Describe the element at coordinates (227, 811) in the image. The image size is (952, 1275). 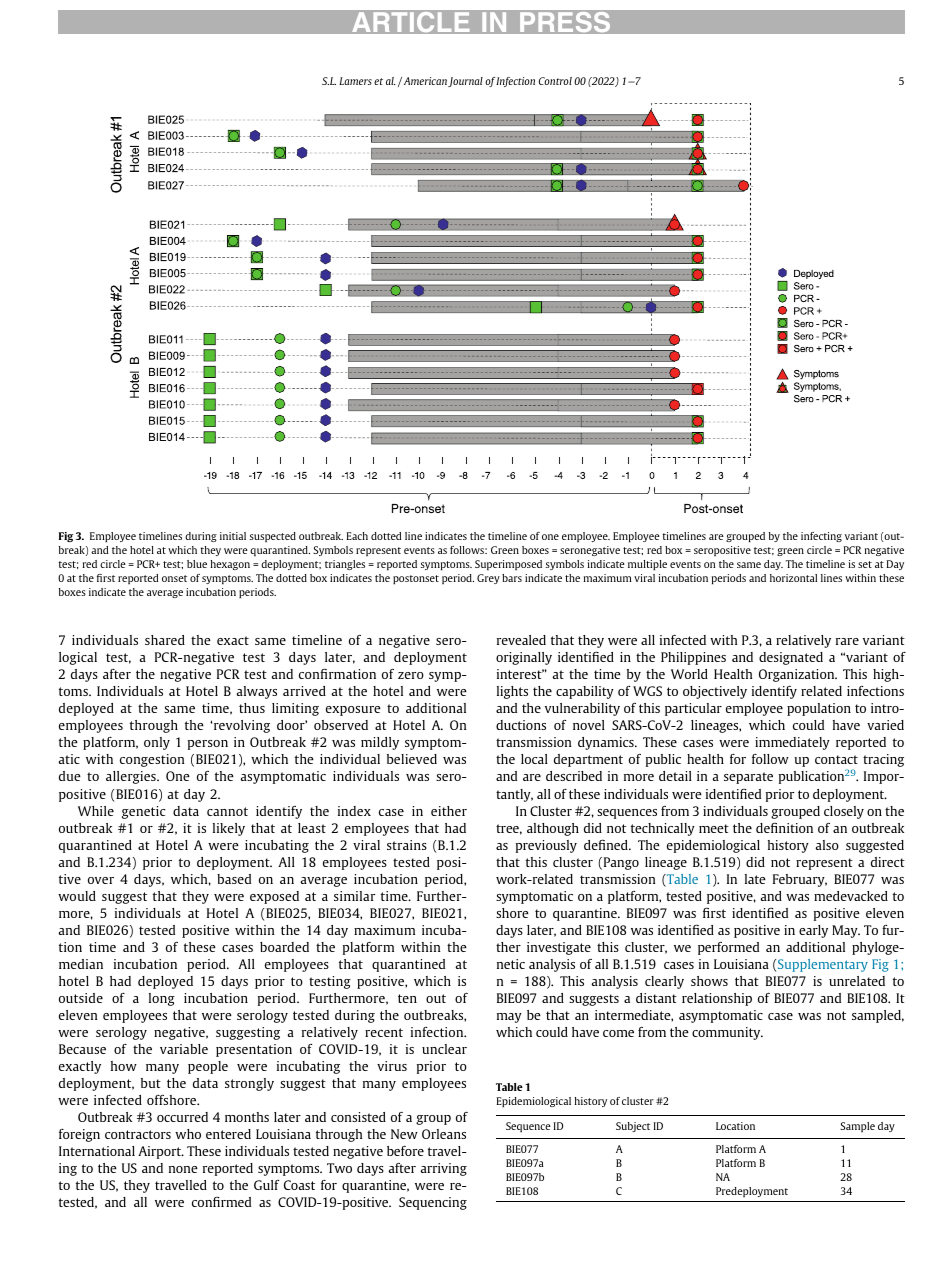
I see `cannot` at that location.
